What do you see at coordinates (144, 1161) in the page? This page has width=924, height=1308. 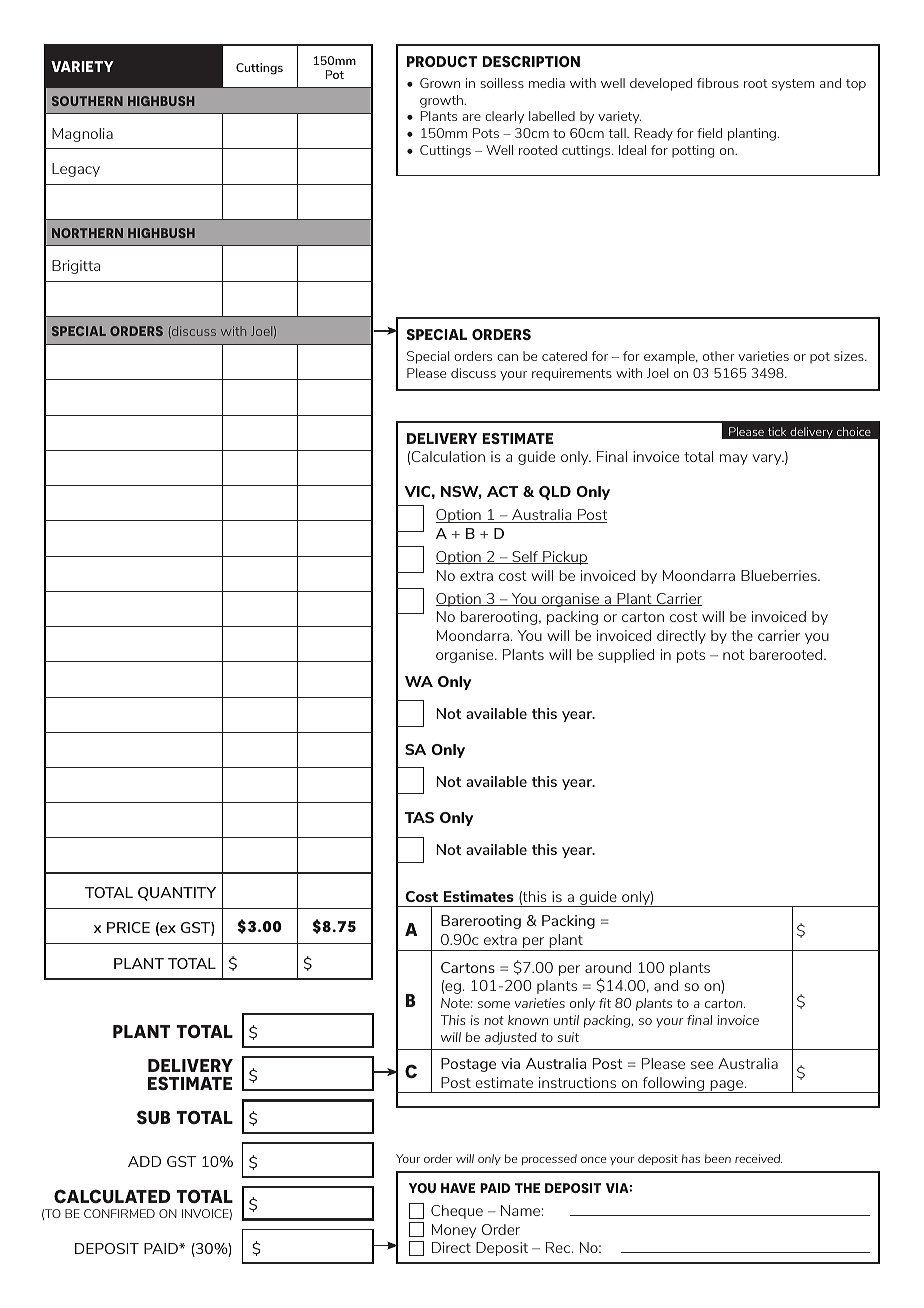 I see `ADD` at bounding box center [144, 1161].
